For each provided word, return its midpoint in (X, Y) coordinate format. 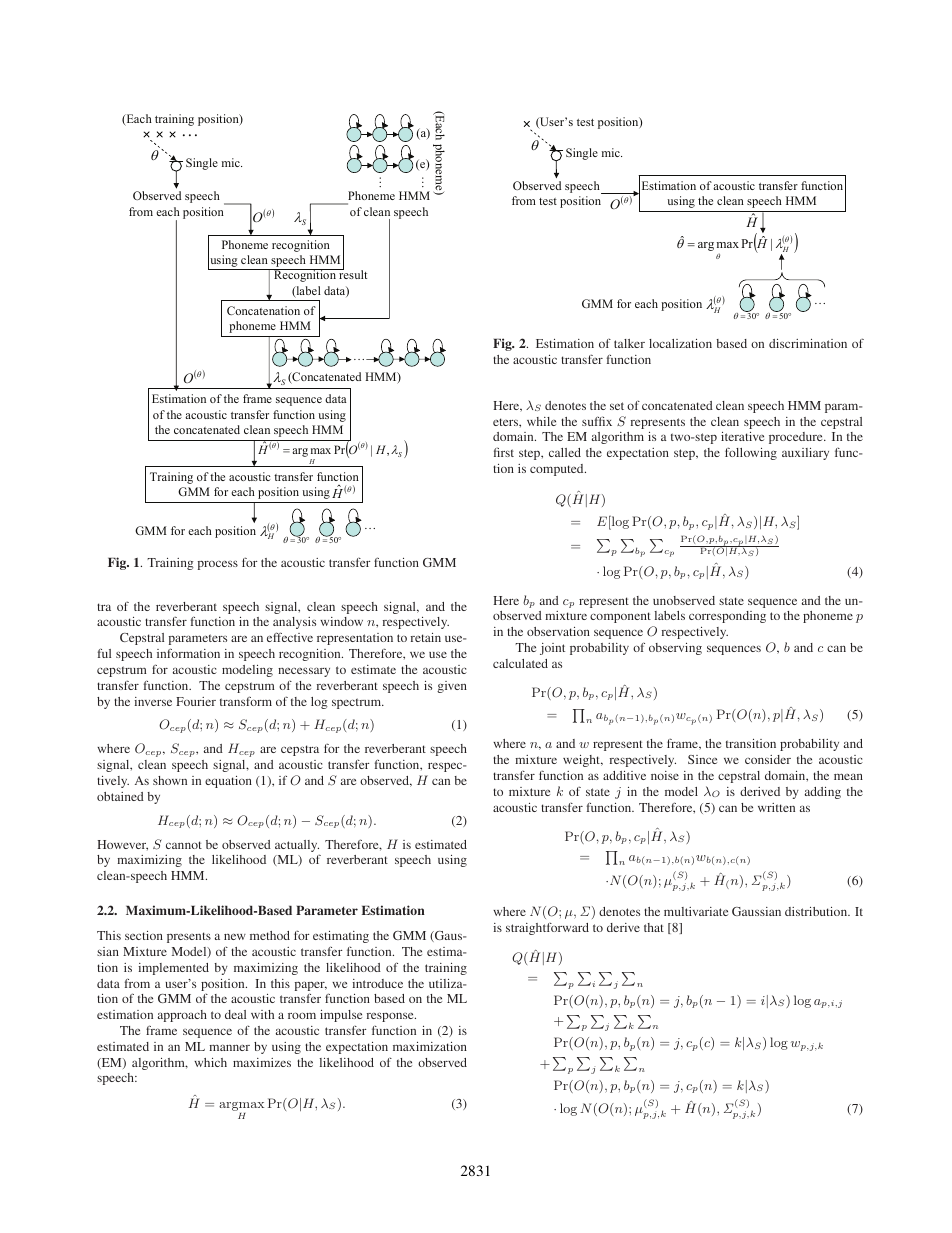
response (391, 1017)
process (218, 565)
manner (230, 1047)
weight (583, 761)
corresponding (727, 617)
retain (426, 637)
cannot (184, 845)
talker (629, 343)
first (504, 452)
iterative (742, 436)
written (776, 807)
